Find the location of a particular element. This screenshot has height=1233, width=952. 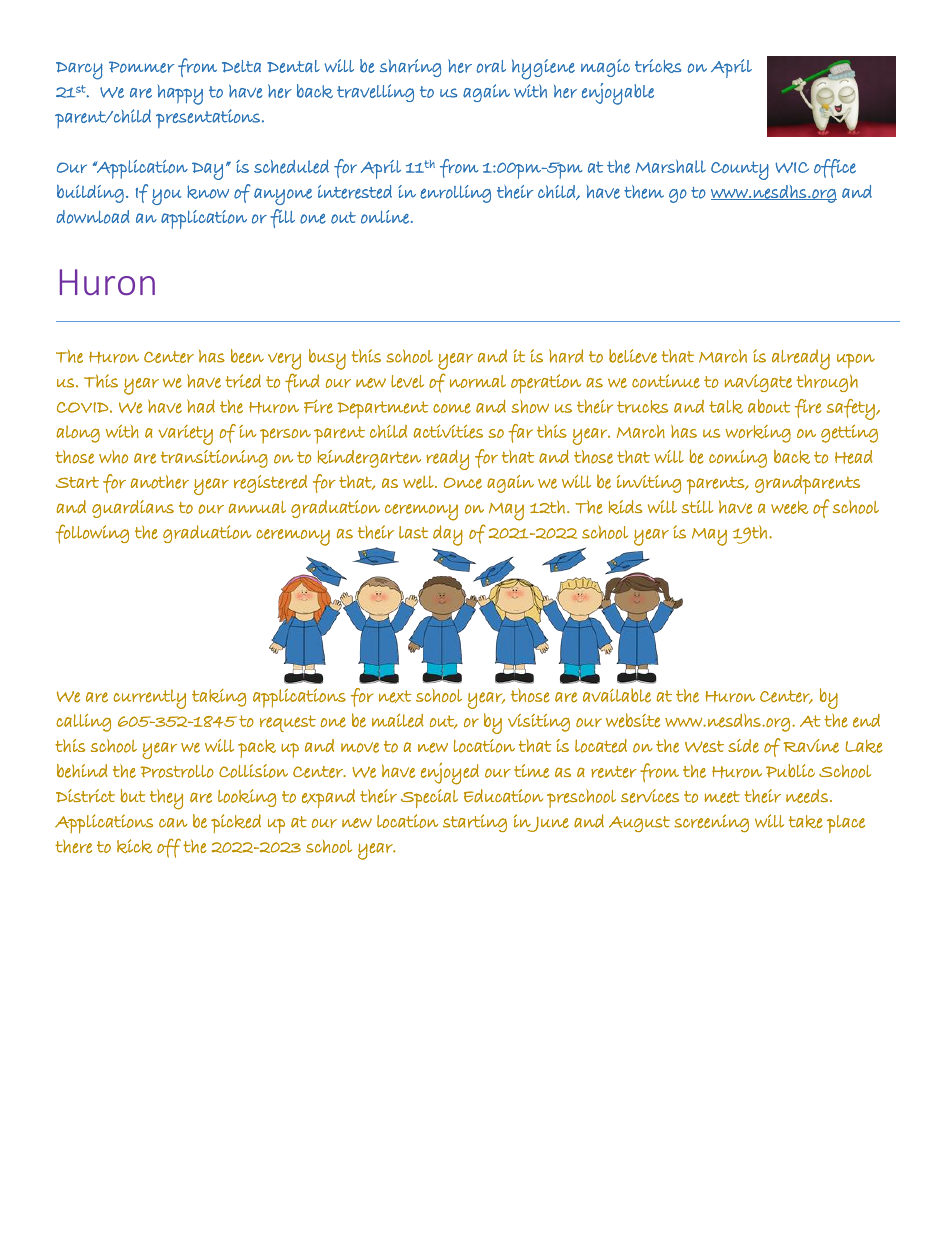

oral is located at coordinates (491, 66).
